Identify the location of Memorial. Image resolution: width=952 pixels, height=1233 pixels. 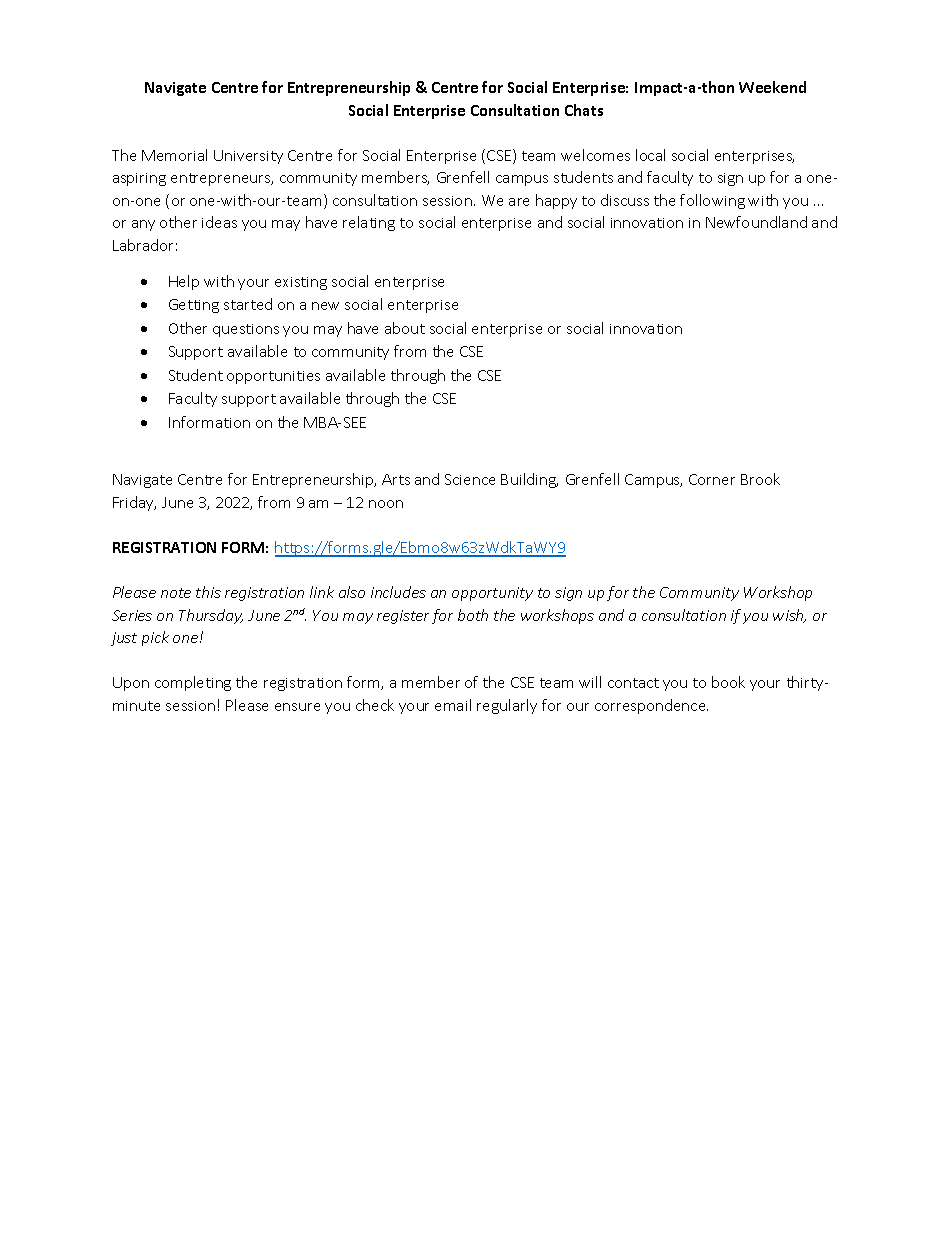
(174, 155).
